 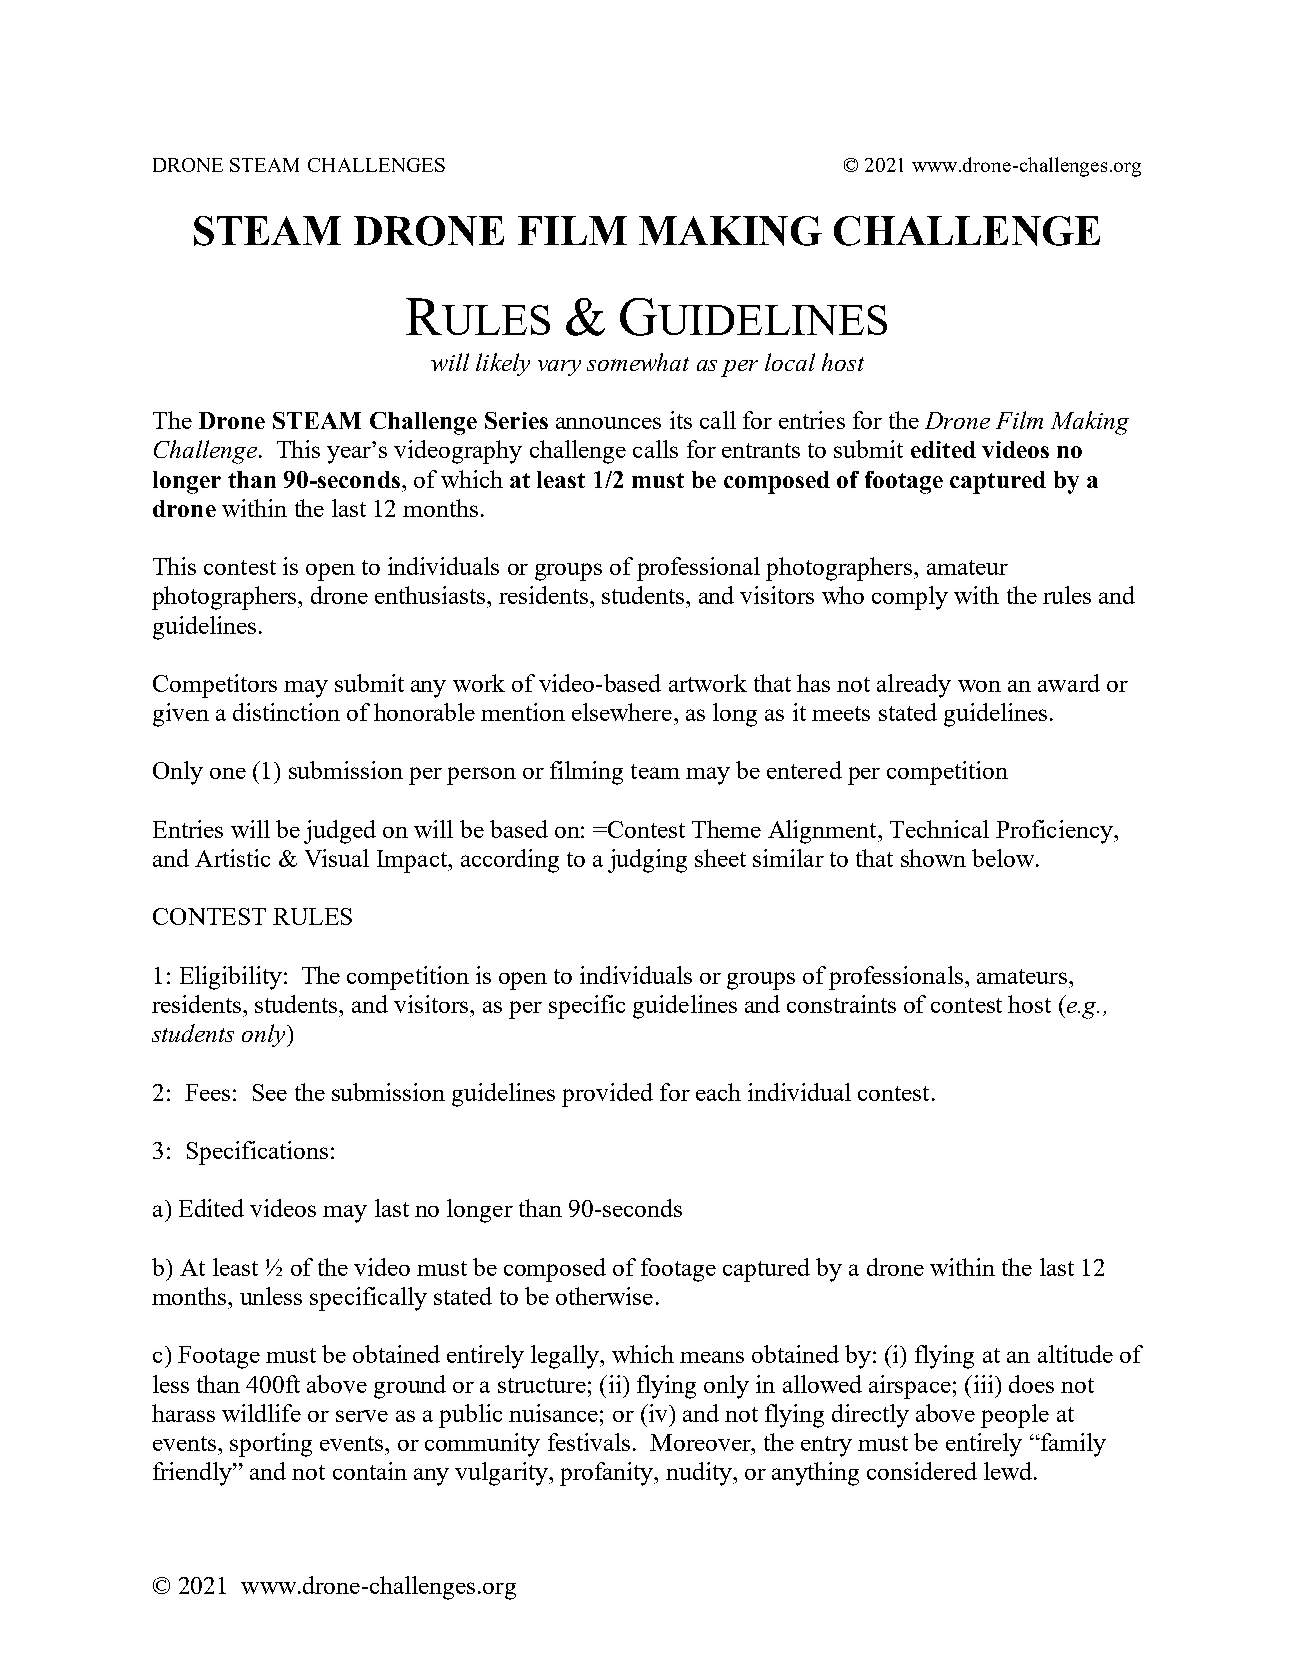 What do you see at coordinates (790, 362) in the image?
I see `local` at bounding box center [790, 362].
